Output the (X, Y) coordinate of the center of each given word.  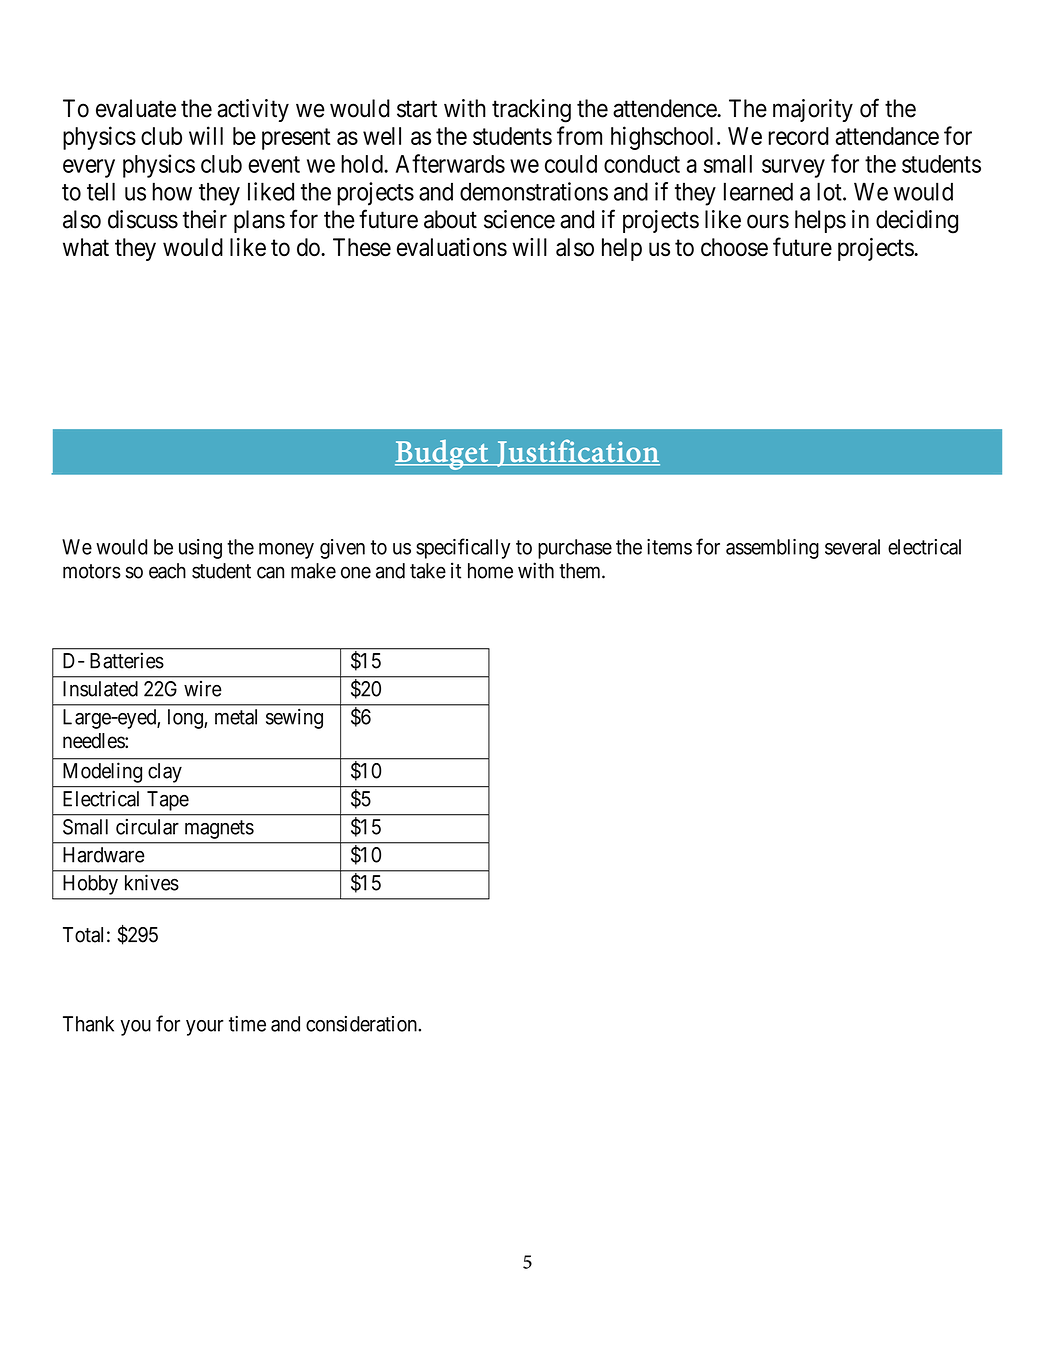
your (205, 1028)
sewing (294, 719)
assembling (772, 549)
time (247, 1024)
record (799, 136)
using (200, 549)
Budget (442, 455)
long (186, 719)
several (852, 547)
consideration (362, 1024)
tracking (531, 111)
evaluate (136, 108)
